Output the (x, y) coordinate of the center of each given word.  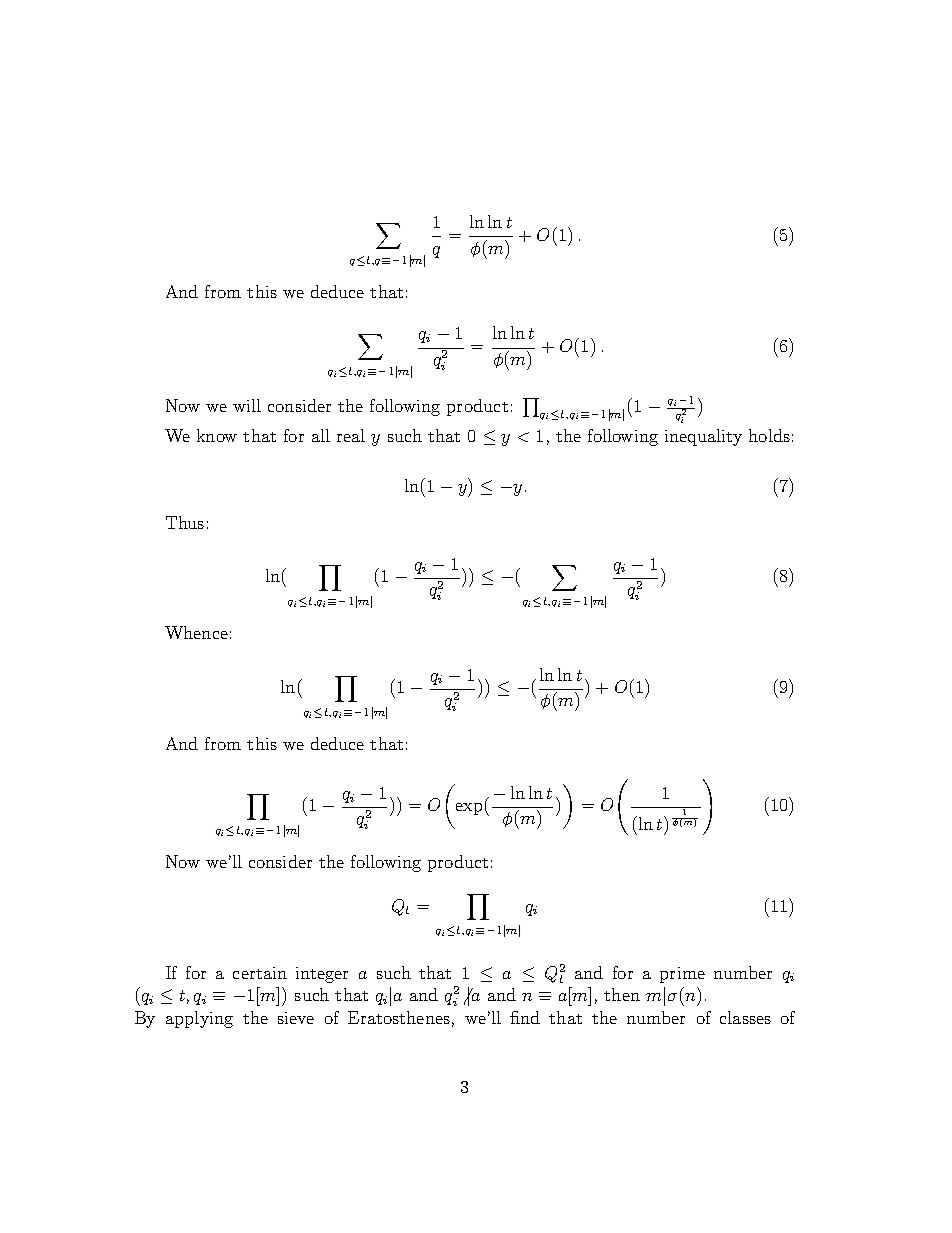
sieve (296, 1018)
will (247, 405)
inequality (703, 437)
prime (682, 975)
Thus (185, 522)
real (351, 435)
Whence (196, 632)
